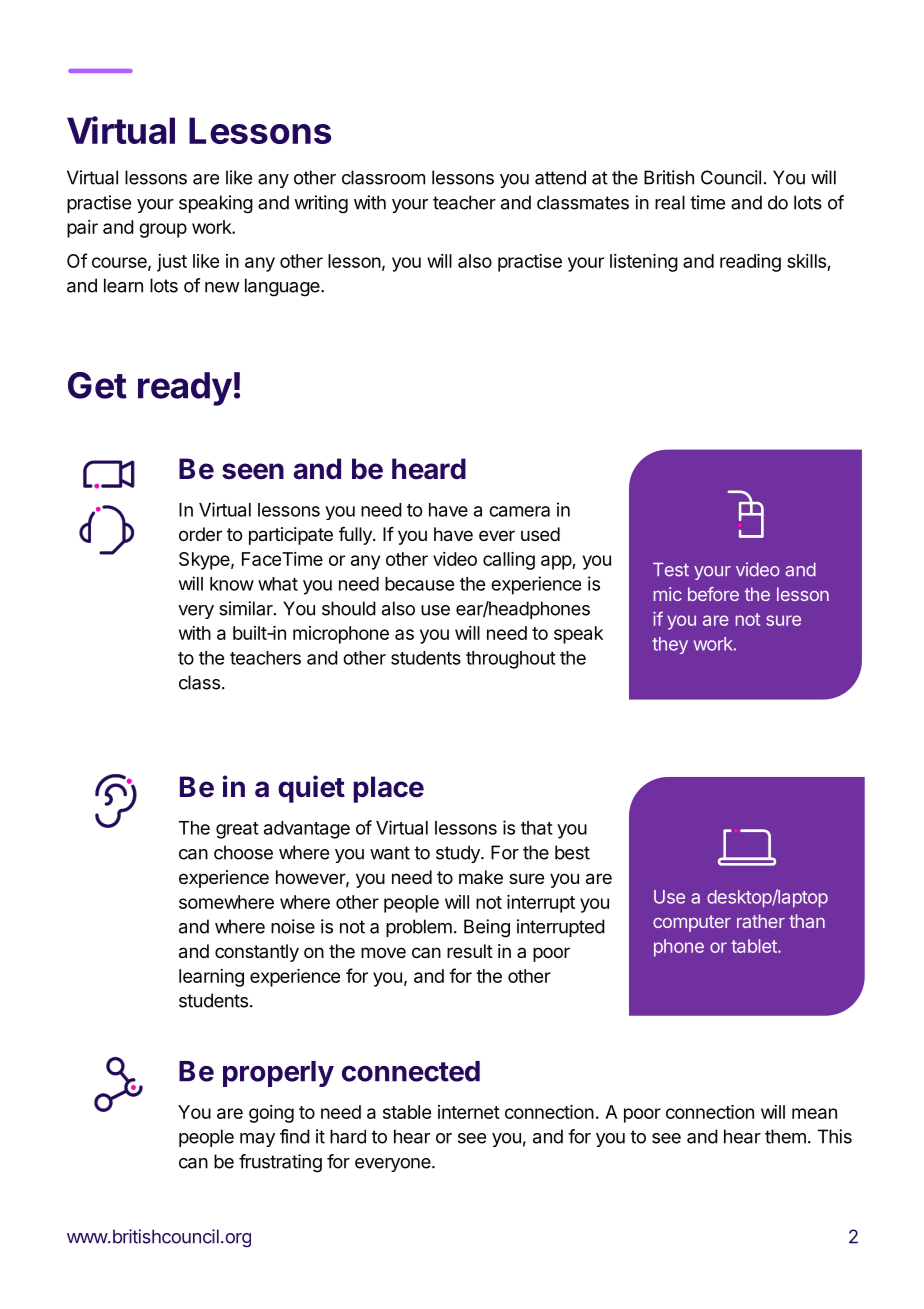  Describe the element at coordinates (469, 1112) in the page. I see `internet` at that location.
